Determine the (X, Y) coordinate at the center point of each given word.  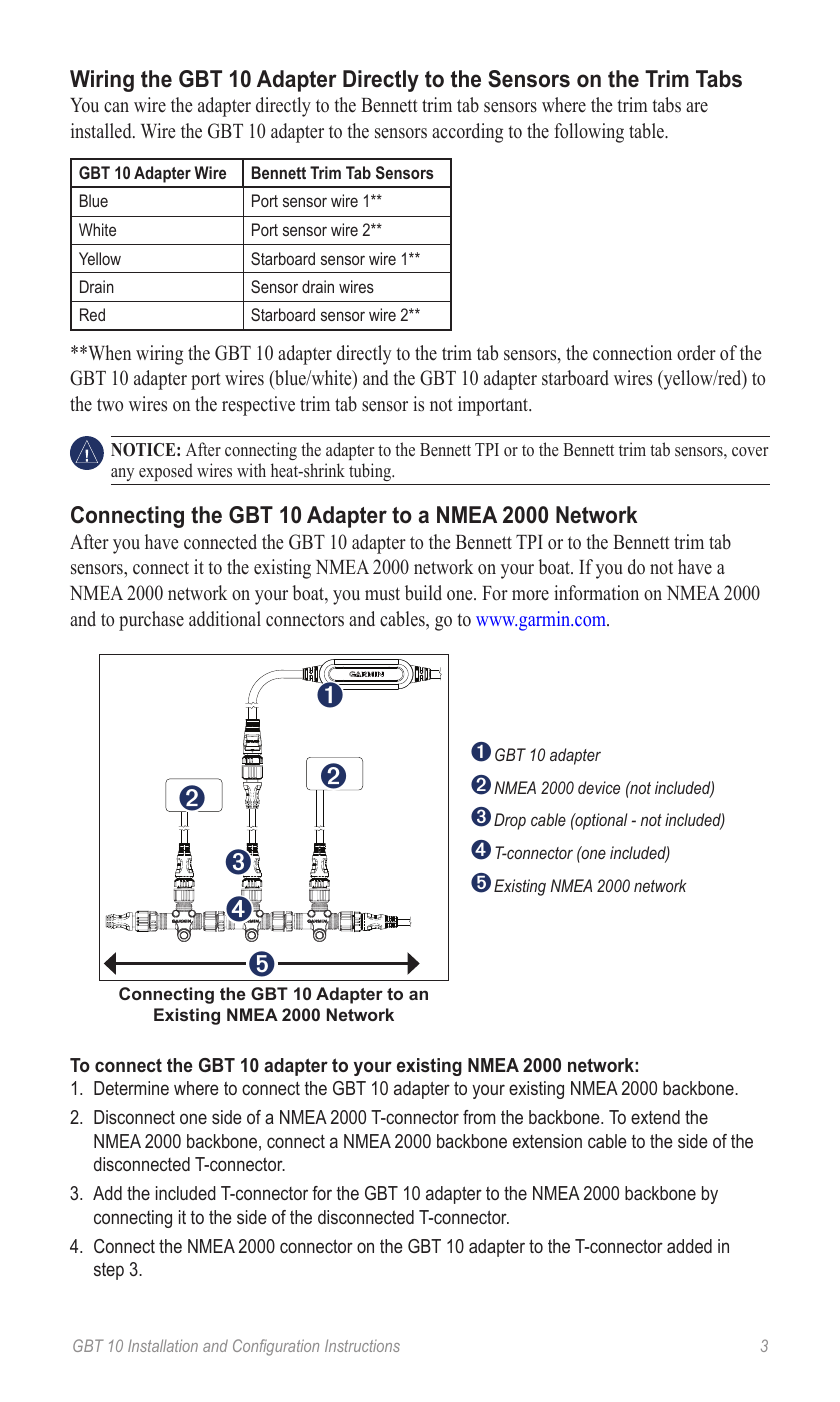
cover (750, 452)
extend (655, 1117)
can (116, 107)
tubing (371, 472)
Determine (131, 1088)
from (479, 1117)
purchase (151, 621)
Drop (510, 821)
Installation (163, 1345)
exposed (166, 472)
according (467, 133)
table (647, 131)
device (599, 787)
